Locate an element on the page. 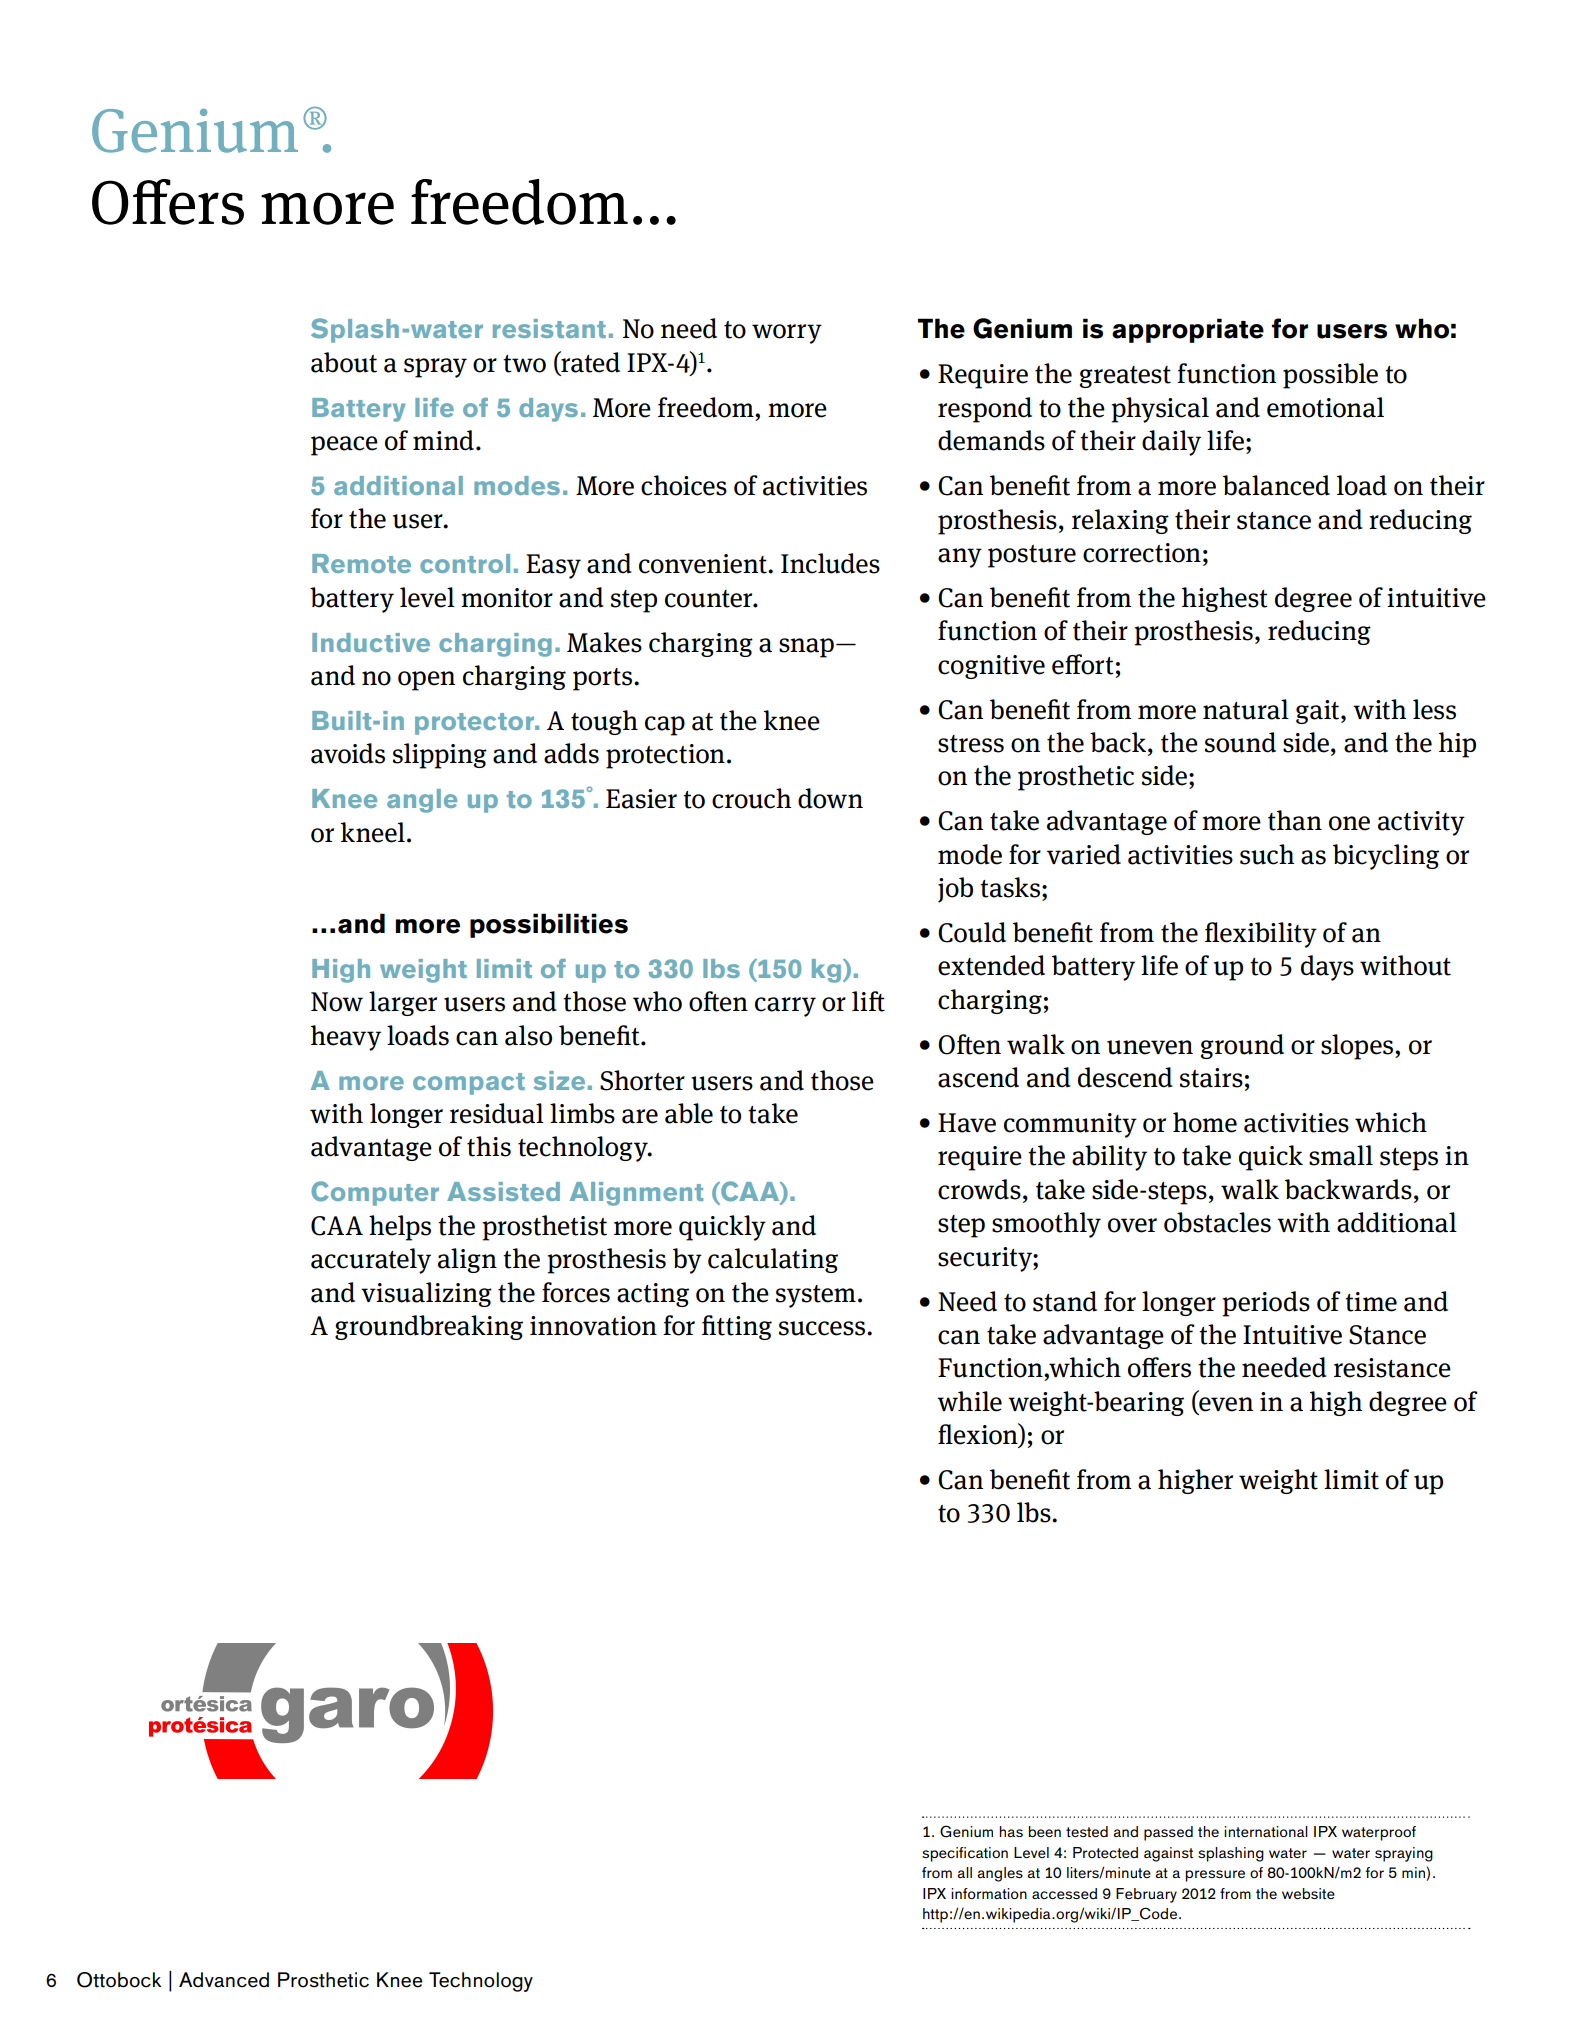  worry is located at coordinates (787, 334).
